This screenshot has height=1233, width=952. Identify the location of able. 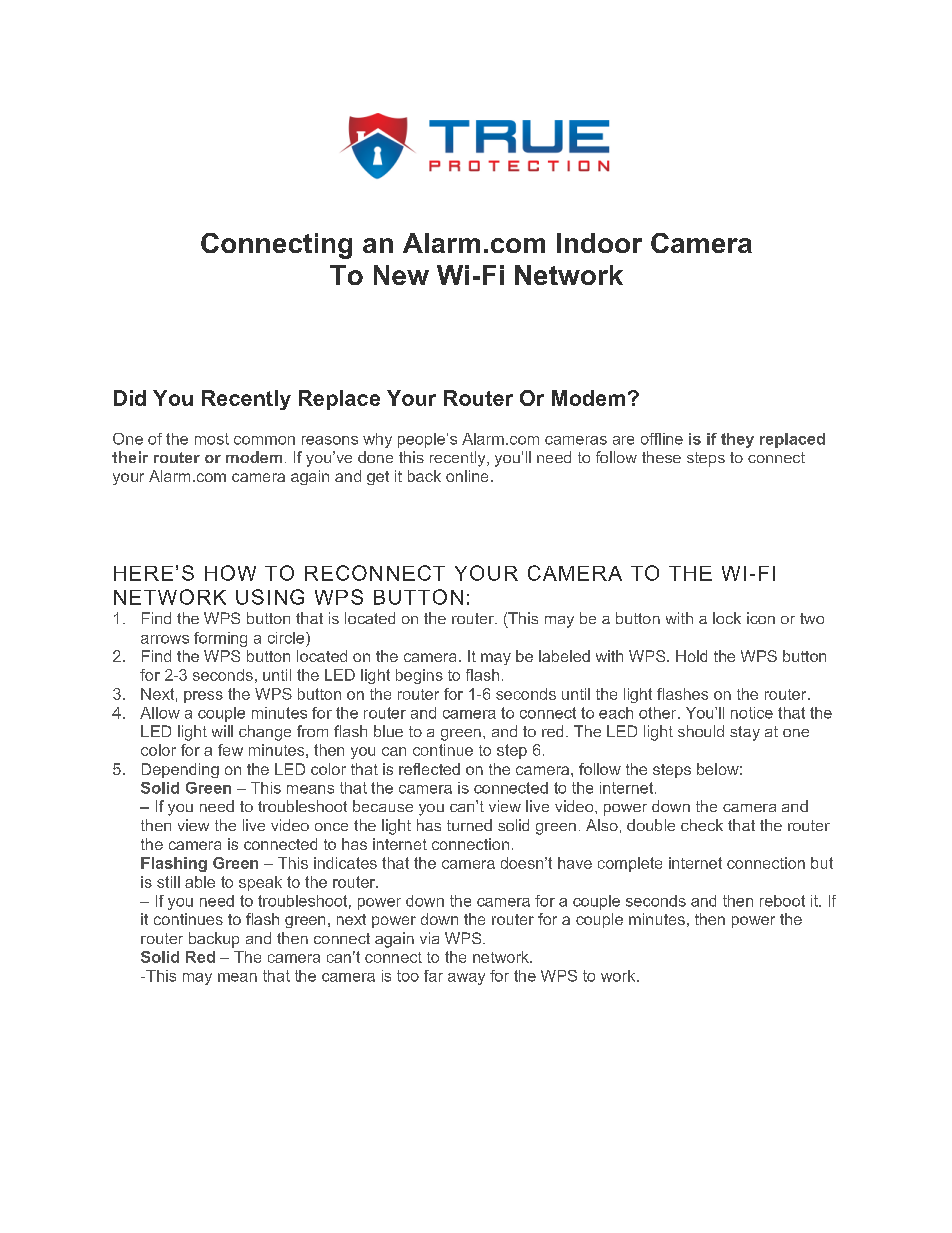
(200, 882).
